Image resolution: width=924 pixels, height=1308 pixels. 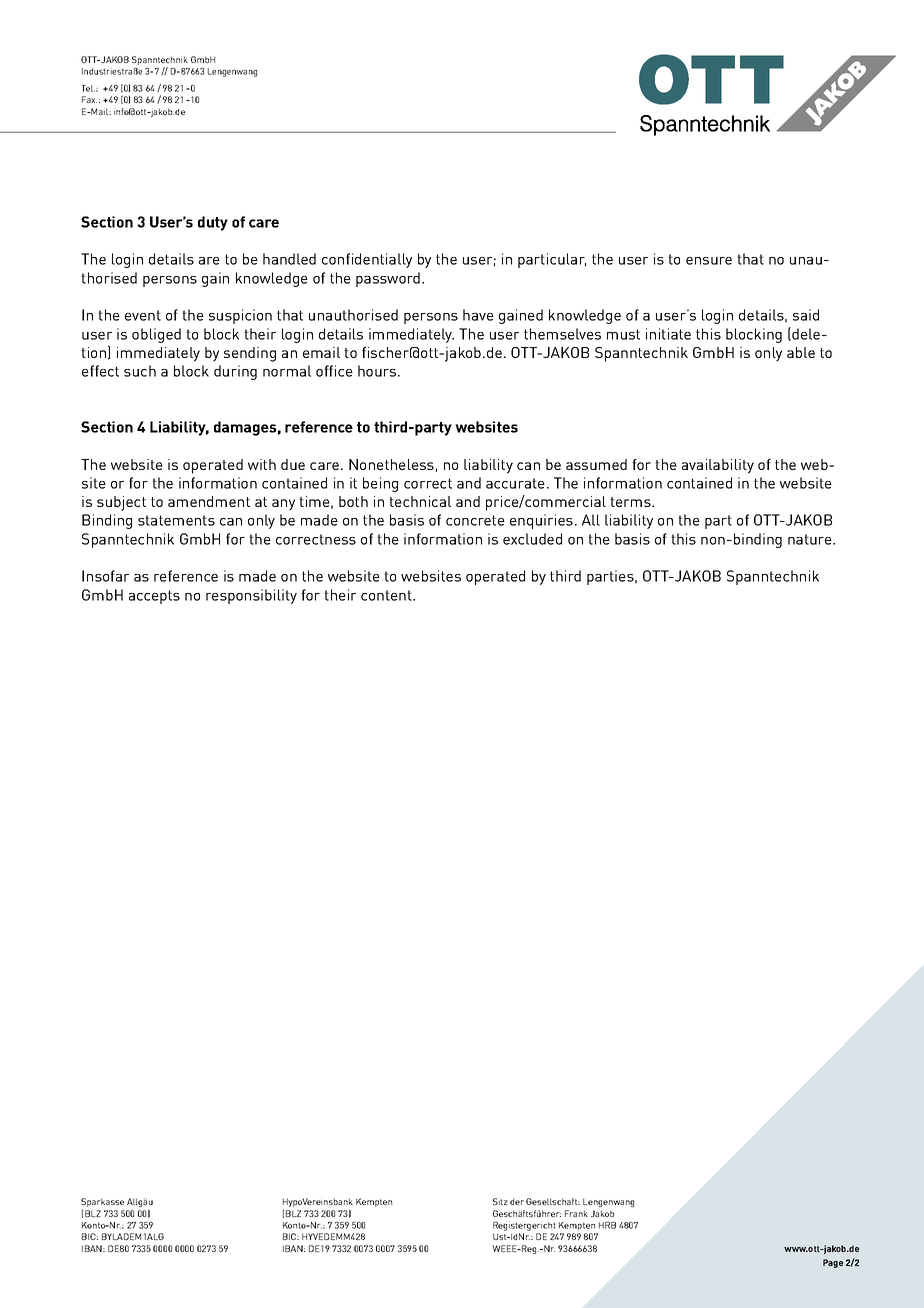 What do you see at coordinates (89, 99) in the document?
I see `Fax` at bounding box center [89, 99].
